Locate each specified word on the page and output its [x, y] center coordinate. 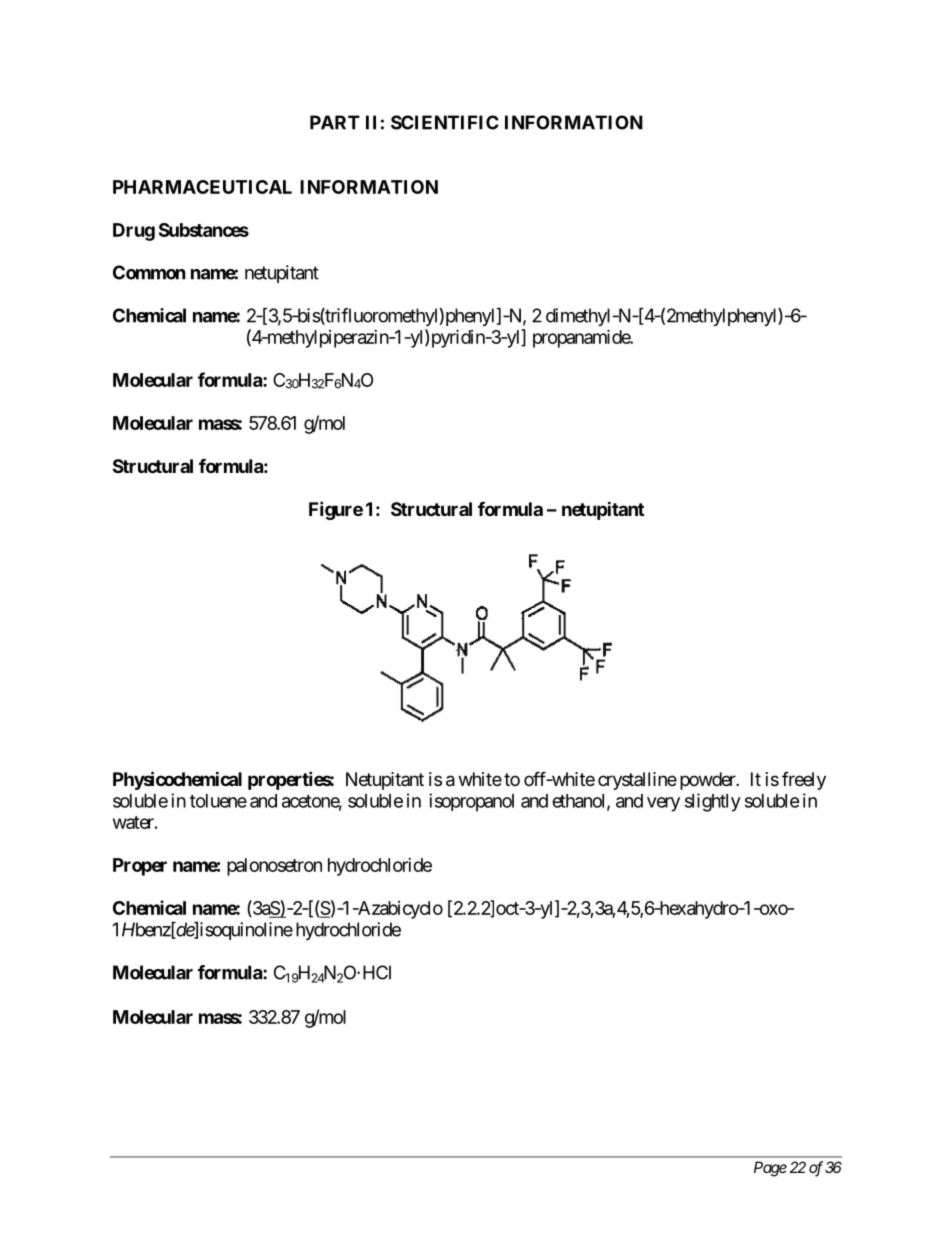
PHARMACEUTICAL [202, 187]
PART [335, 122]
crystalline [637, 781]
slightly [713, 802]
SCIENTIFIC [445, 122]
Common [149, 272]
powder [708, 781]
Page [770, 1169]
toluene [218, 801]
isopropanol [471, 802]
